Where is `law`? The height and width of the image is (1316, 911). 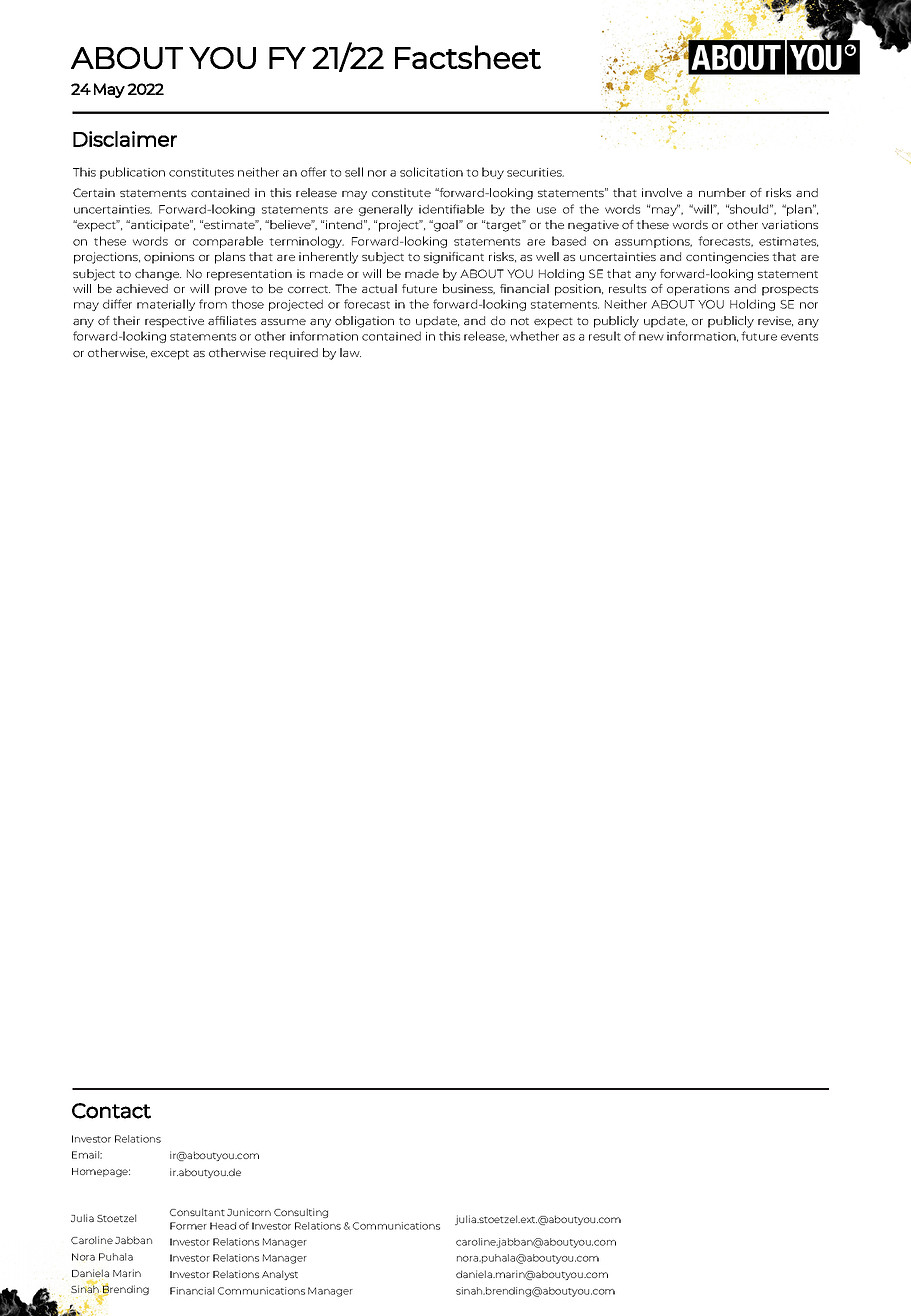
law is located at coordinates (350, 352).
